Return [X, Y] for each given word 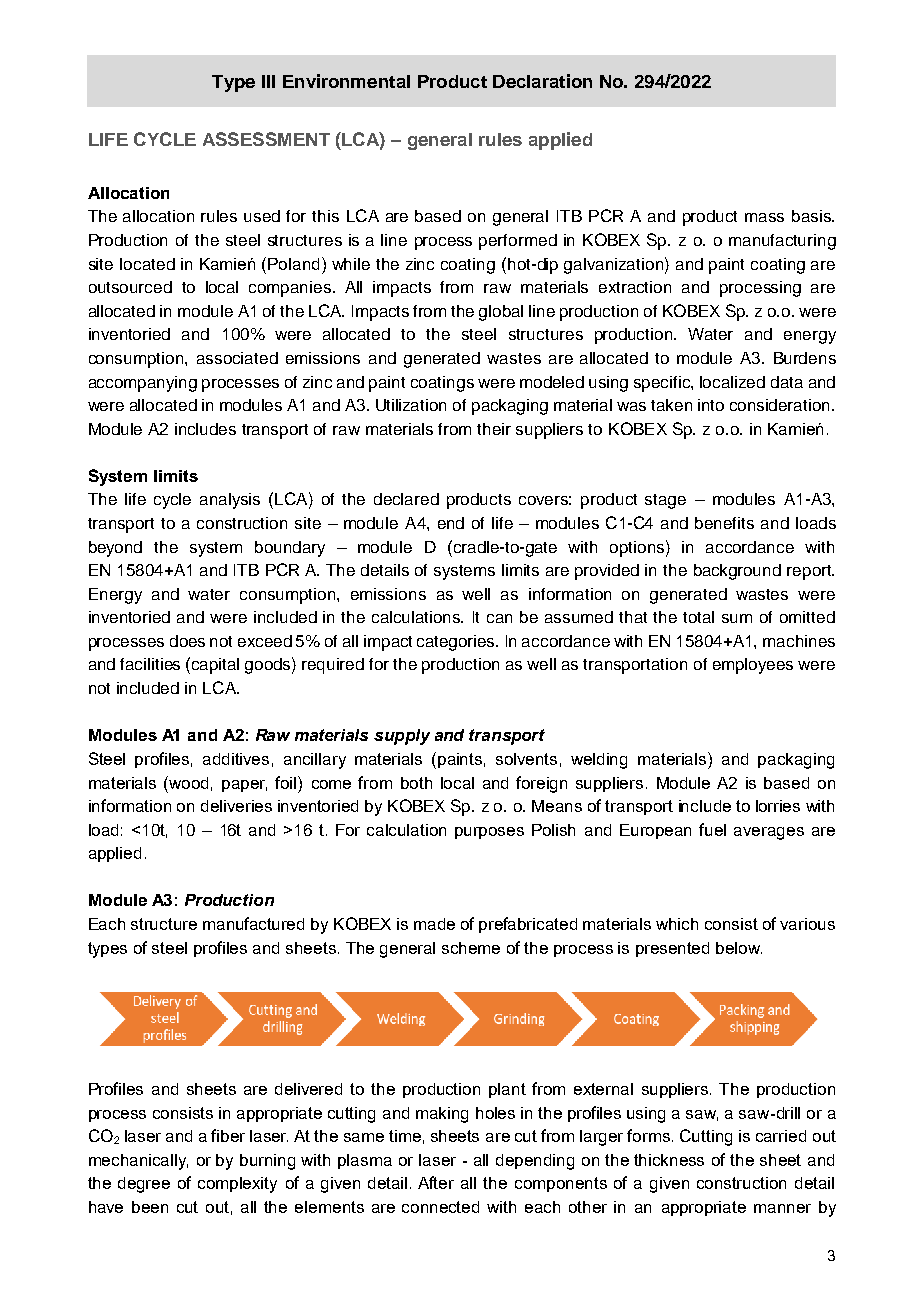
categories [457, 643]
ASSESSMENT [266, 139]
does [187, 641]
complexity [237, 1185]
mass [764, 217]
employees [753, 666]
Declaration [542, 81]
